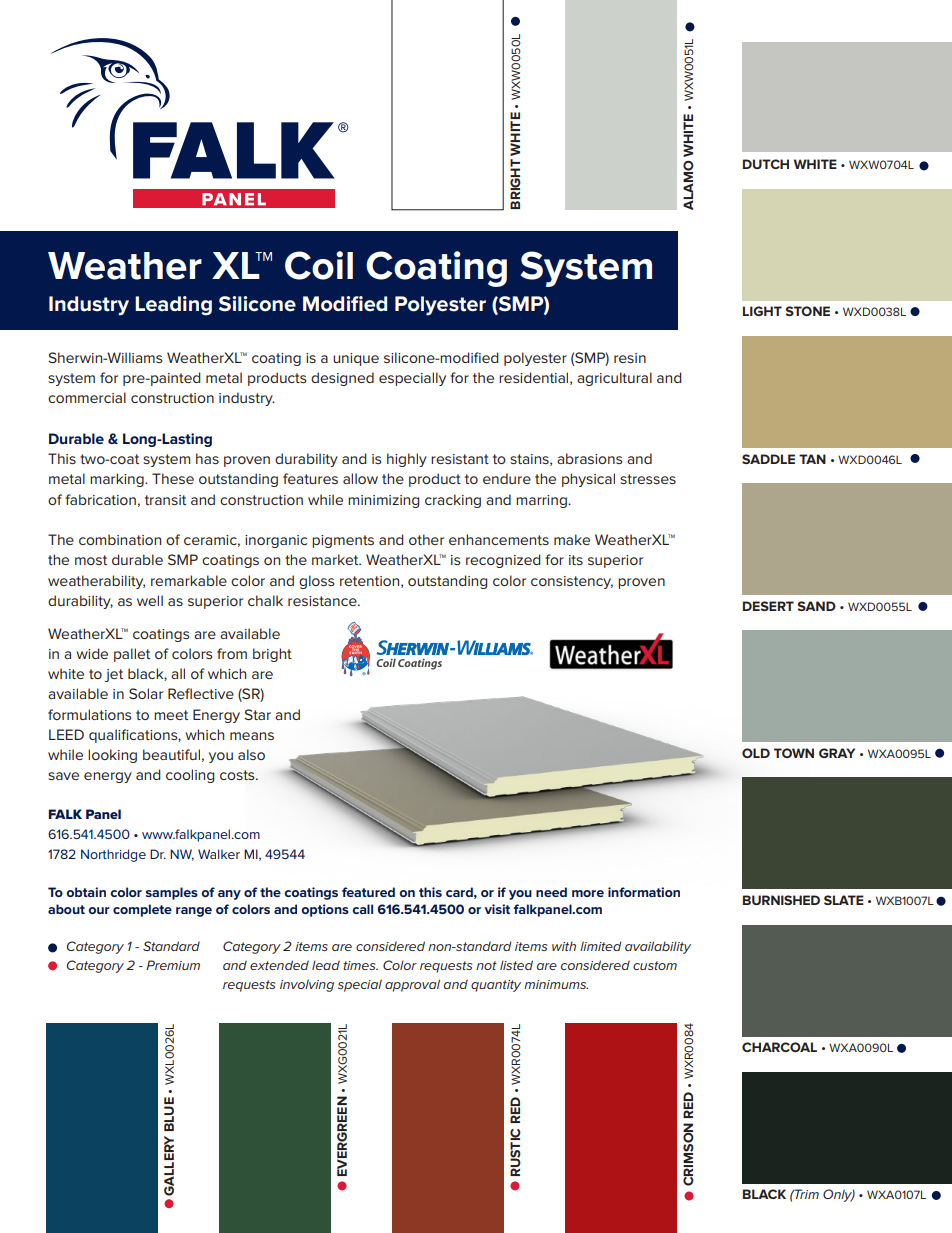 The image size is (952, 1233). Describe the element at coordinates (356, 359) in the image. I see `unique` at that location.
